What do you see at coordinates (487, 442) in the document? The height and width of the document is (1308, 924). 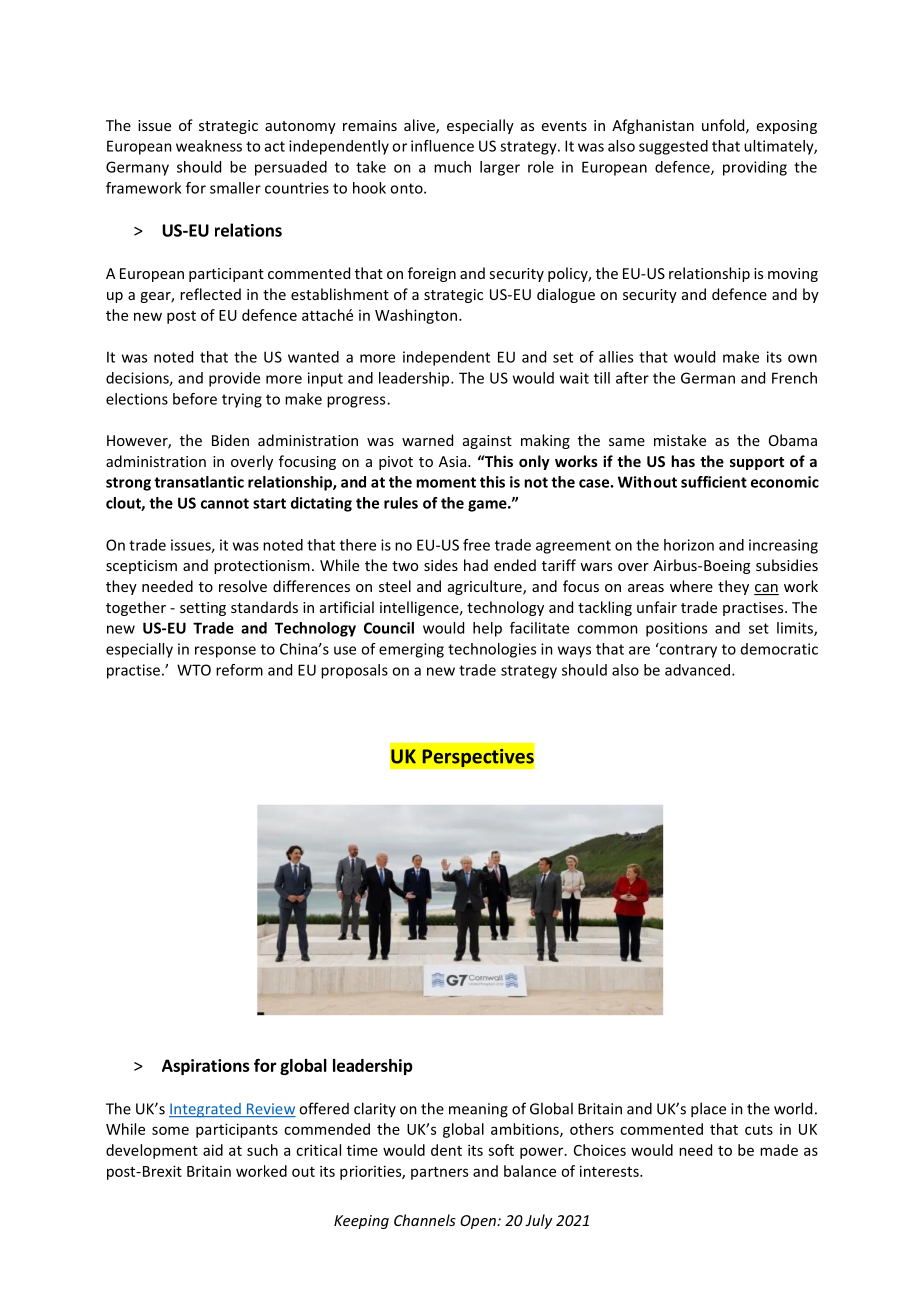 I see `against` at bounding box center [487, 442].
